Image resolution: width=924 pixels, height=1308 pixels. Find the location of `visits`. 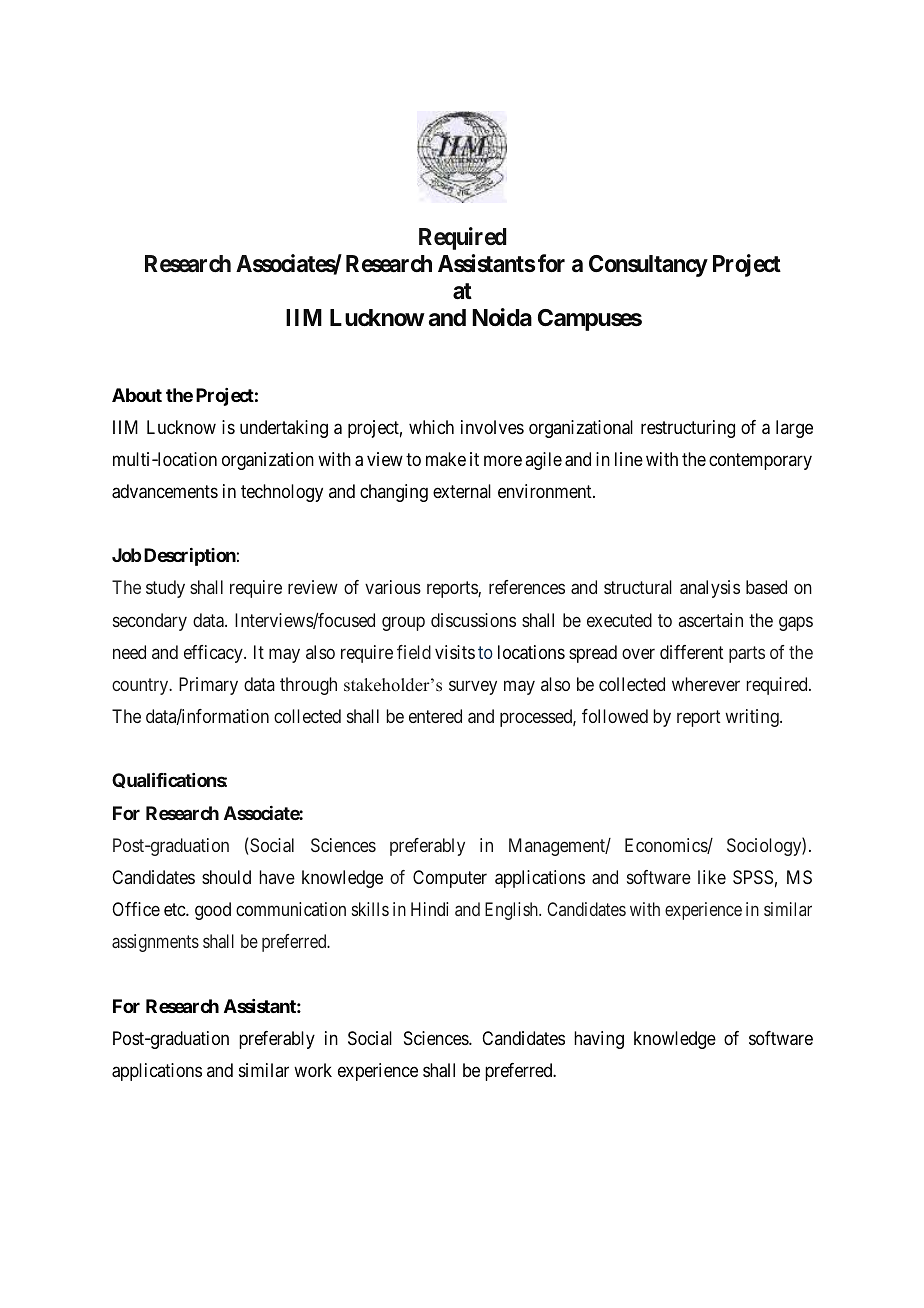

visits is located at coordinates (455, 652).
